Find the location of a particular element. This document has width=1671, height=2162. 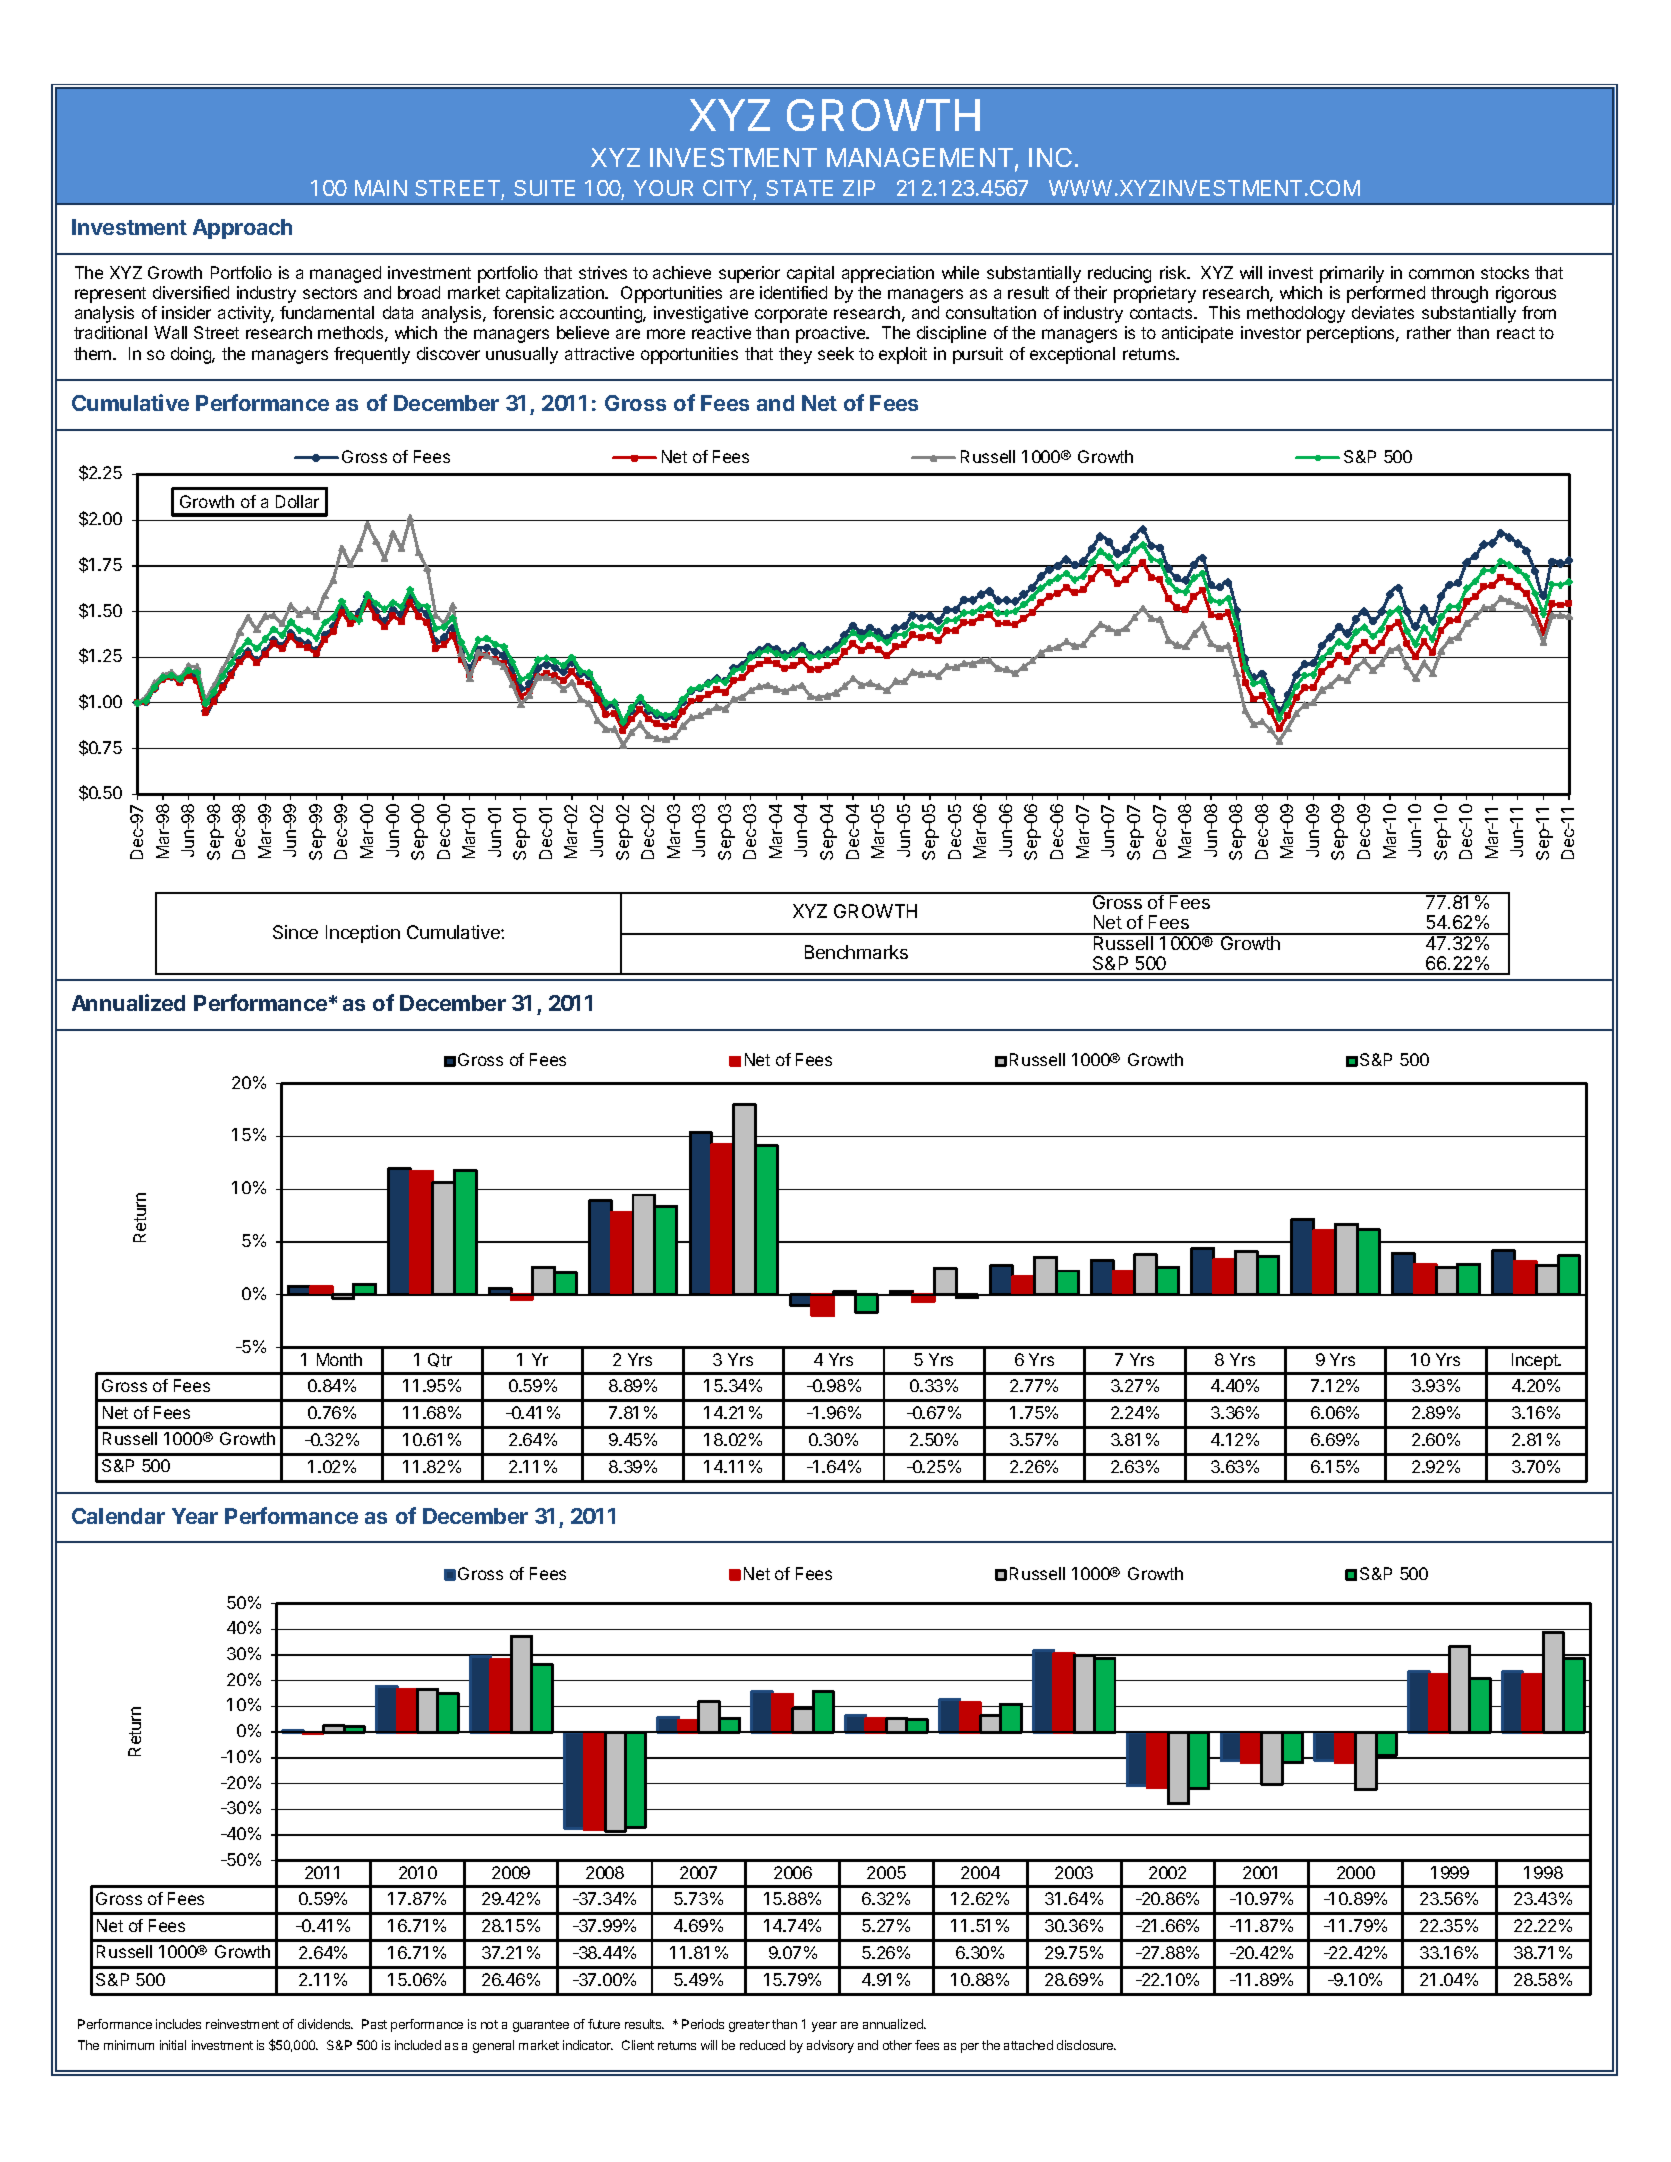

Month is located at coordinates (339, 1359).
